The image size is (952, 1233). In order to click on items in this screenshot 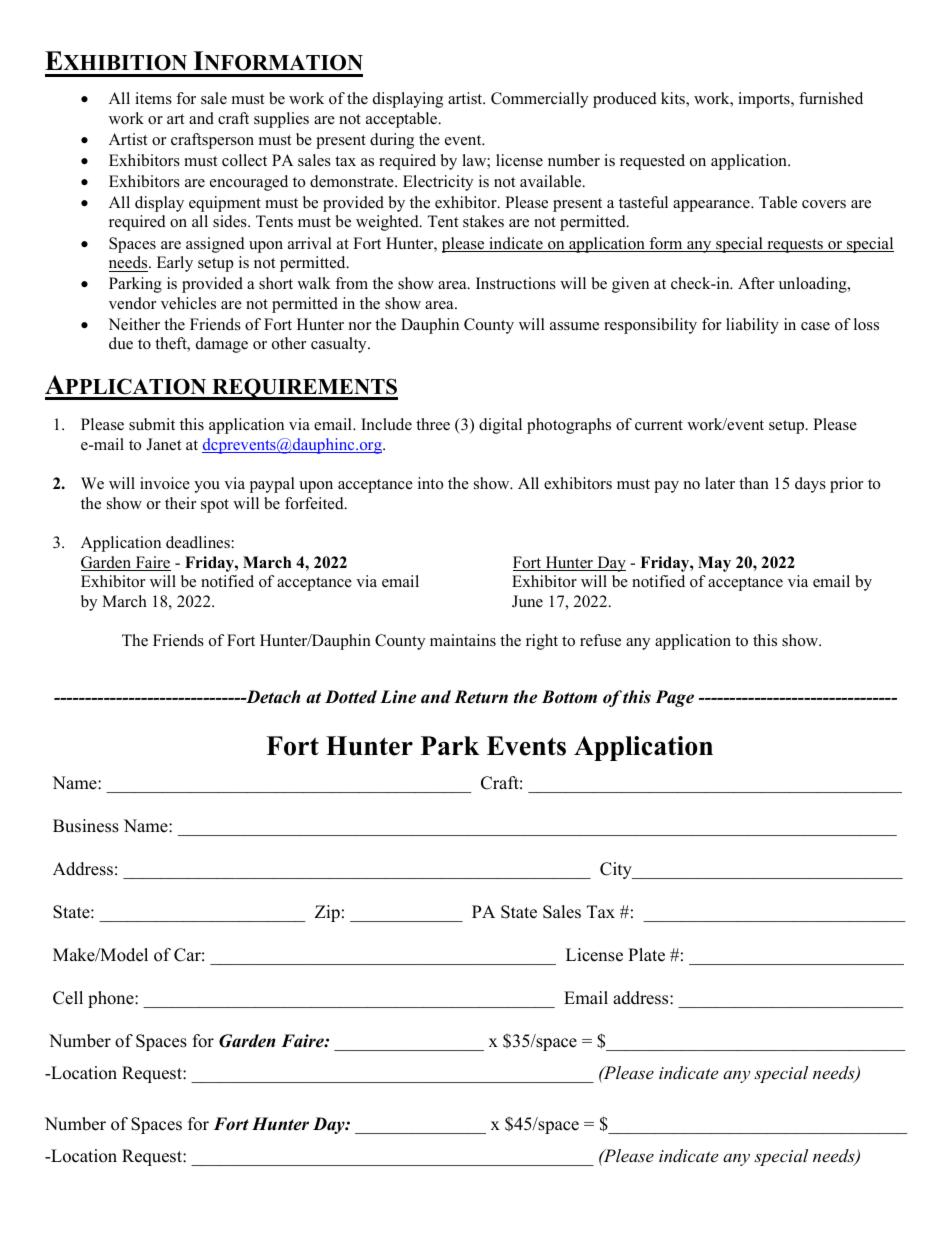, I will do `click(153, 98)`.
